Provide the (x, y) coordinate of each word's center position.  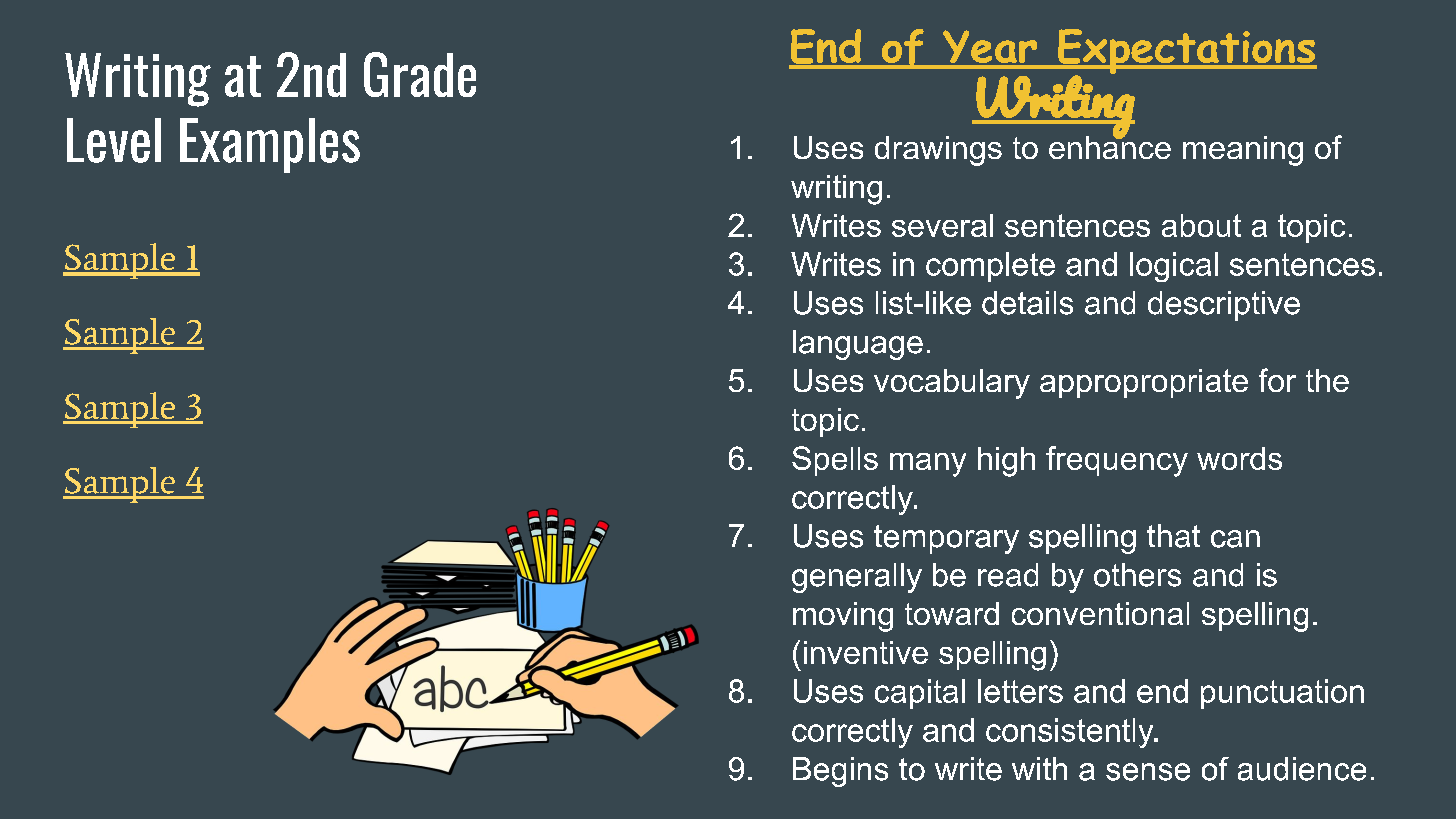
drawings (938, 151)
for (1277, 380)
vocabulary (952, 384)
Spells (835, 461)
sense (1148, 772)
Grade (420, 74)
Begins (840, 772)
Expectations (1186, 52)
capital (920, 694)
